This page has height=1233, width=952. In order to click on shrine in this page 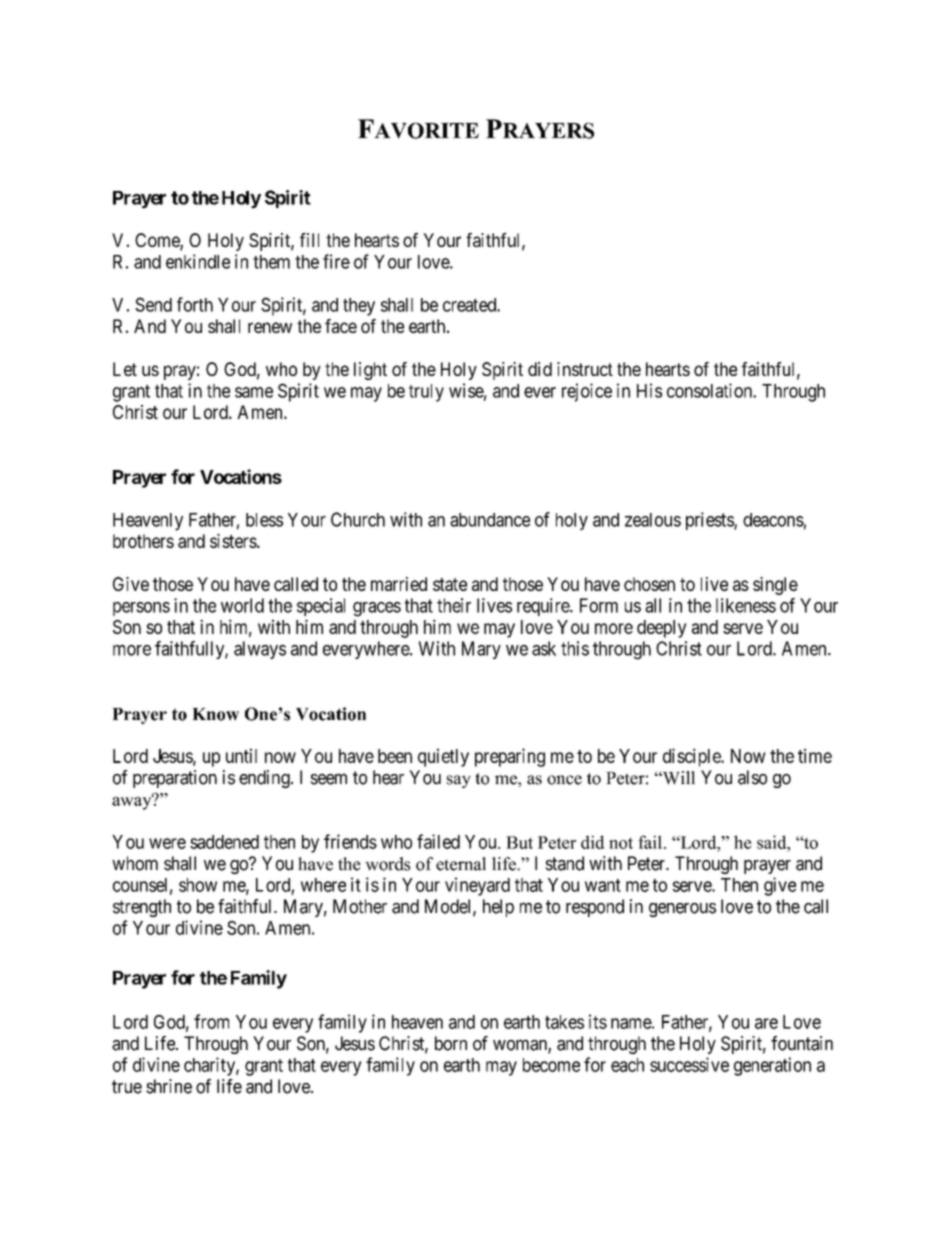, I will do `click(169, 1086)`.
